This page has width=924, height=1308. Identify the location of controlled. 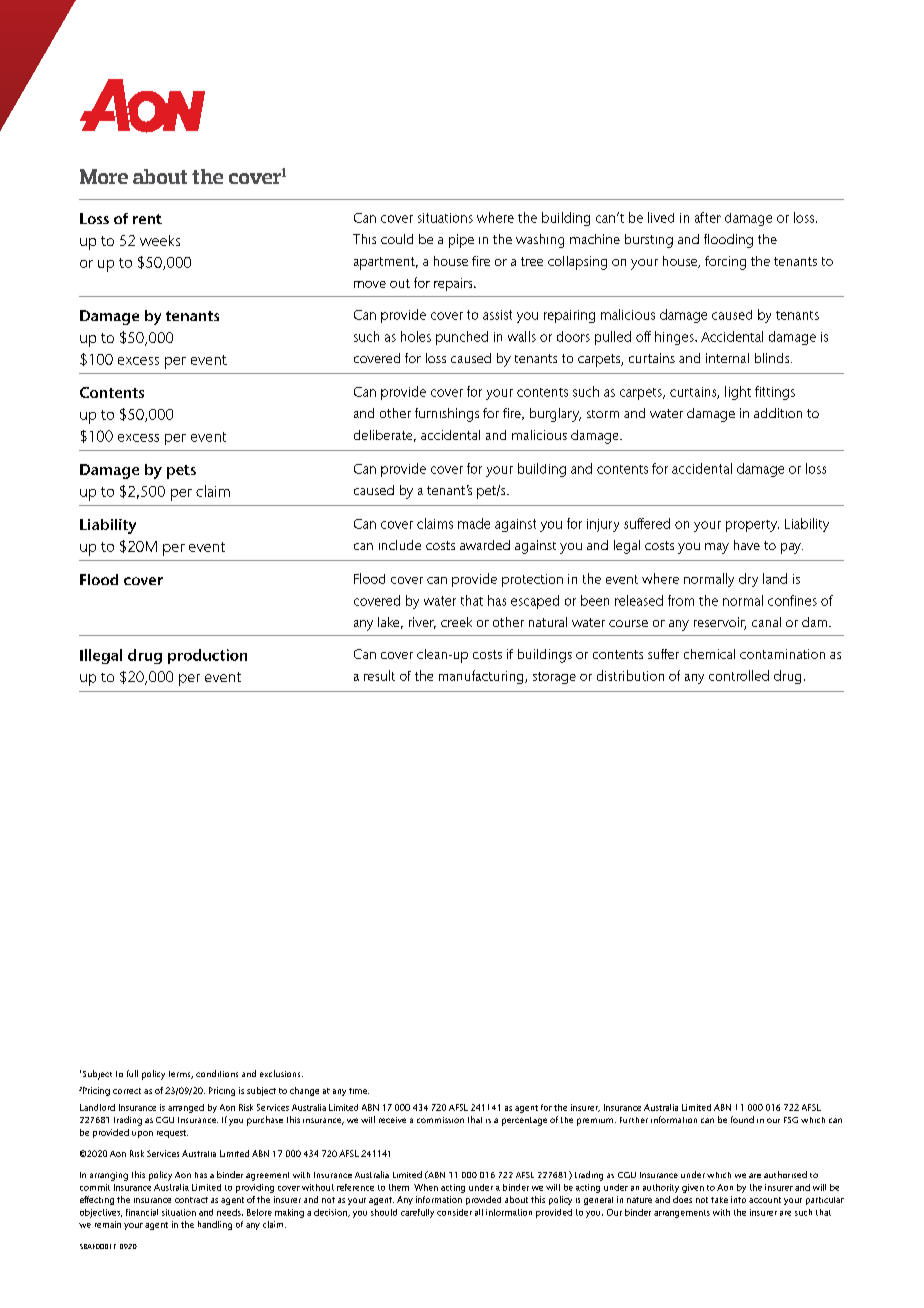
(739, 675).
